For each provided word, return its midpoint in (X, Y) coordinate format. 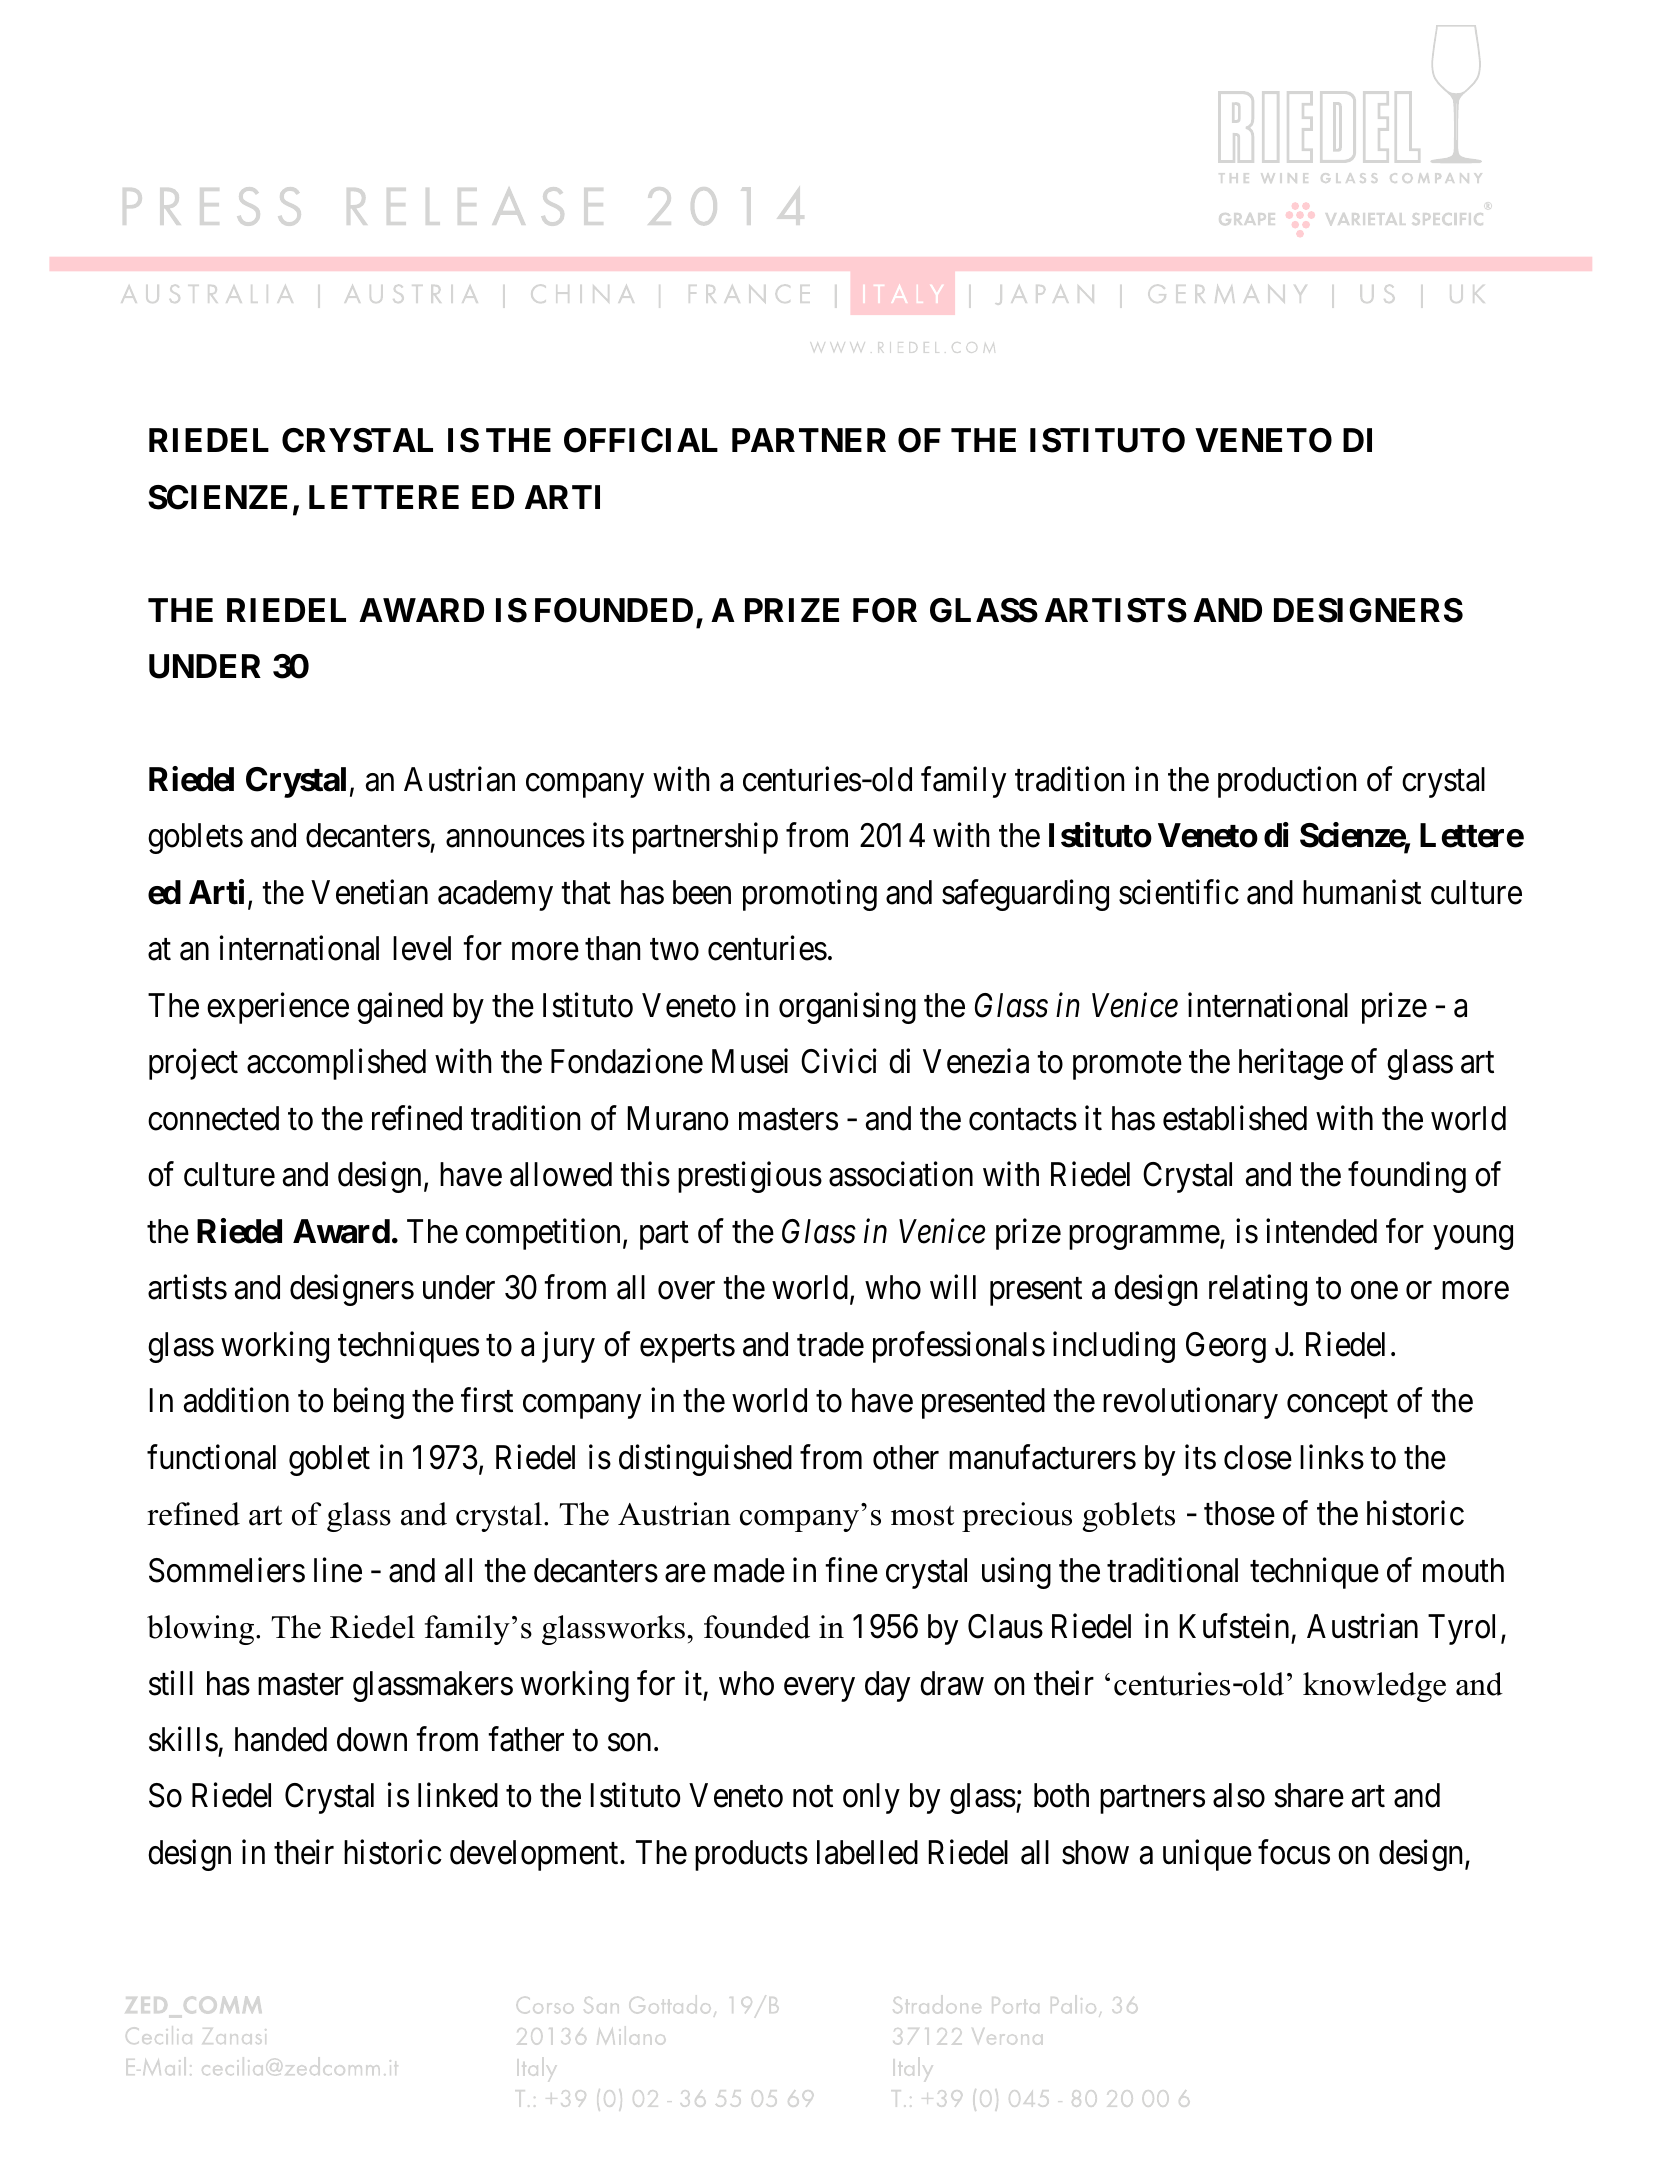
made (749, 1570)
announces (515, 839)
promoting (810, 895)
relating (1258, 1290)
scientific (1179, 892)
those (1239, 1513)
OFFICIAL (641, 440)
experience (278, 1008)
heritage (1291, 1064)
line (338, 1570)
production (1287, 782)
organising (847, 1008)
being (369, 1403)
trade (830, 1344)
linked (458, 1795)
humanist (1362, 892)
